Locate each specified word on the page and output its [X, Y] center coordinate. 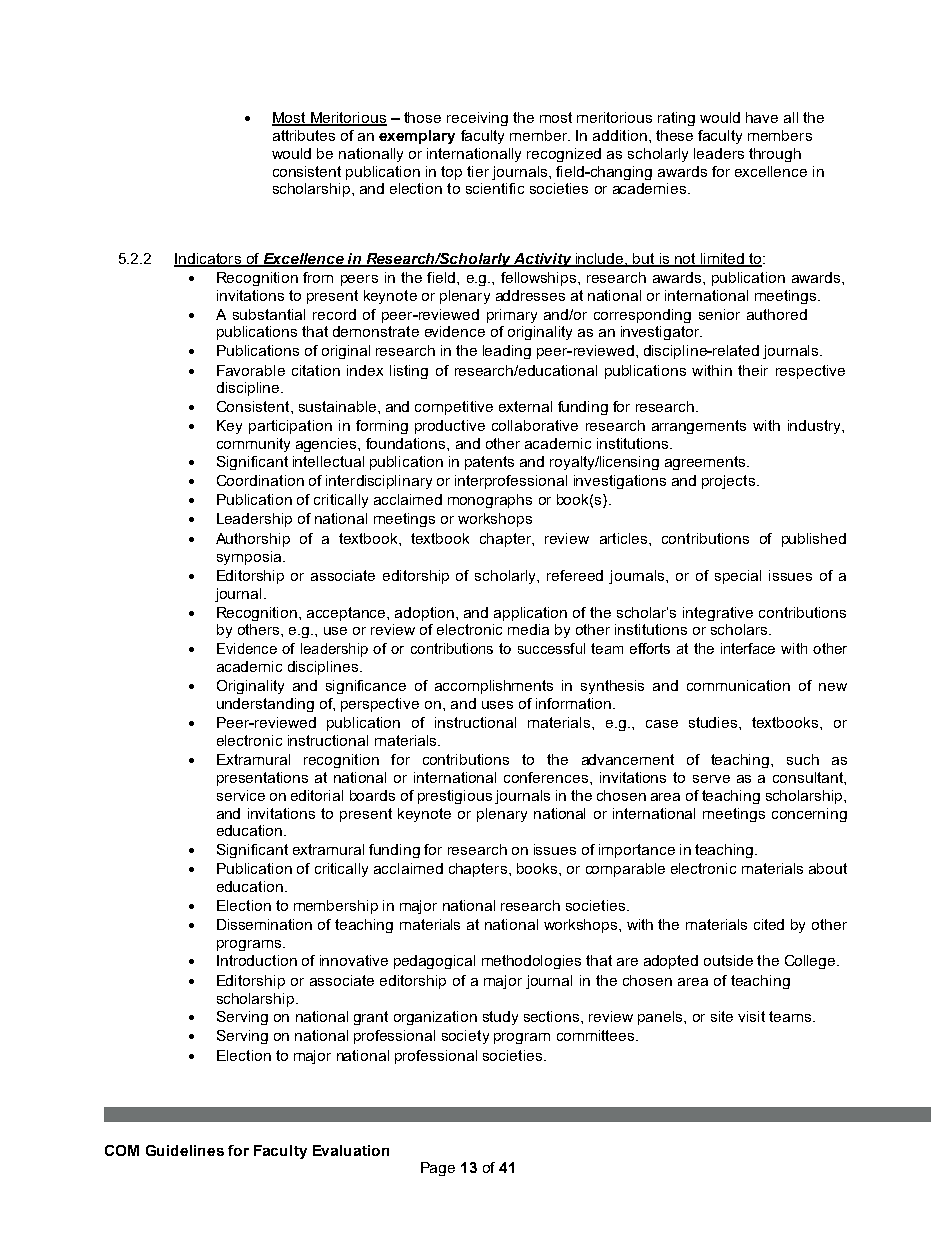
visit [751, 1016]
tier [478, 171]
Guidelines [185, 1150]
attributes [304, 135]
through [775, 155]
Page [438, 1169]
